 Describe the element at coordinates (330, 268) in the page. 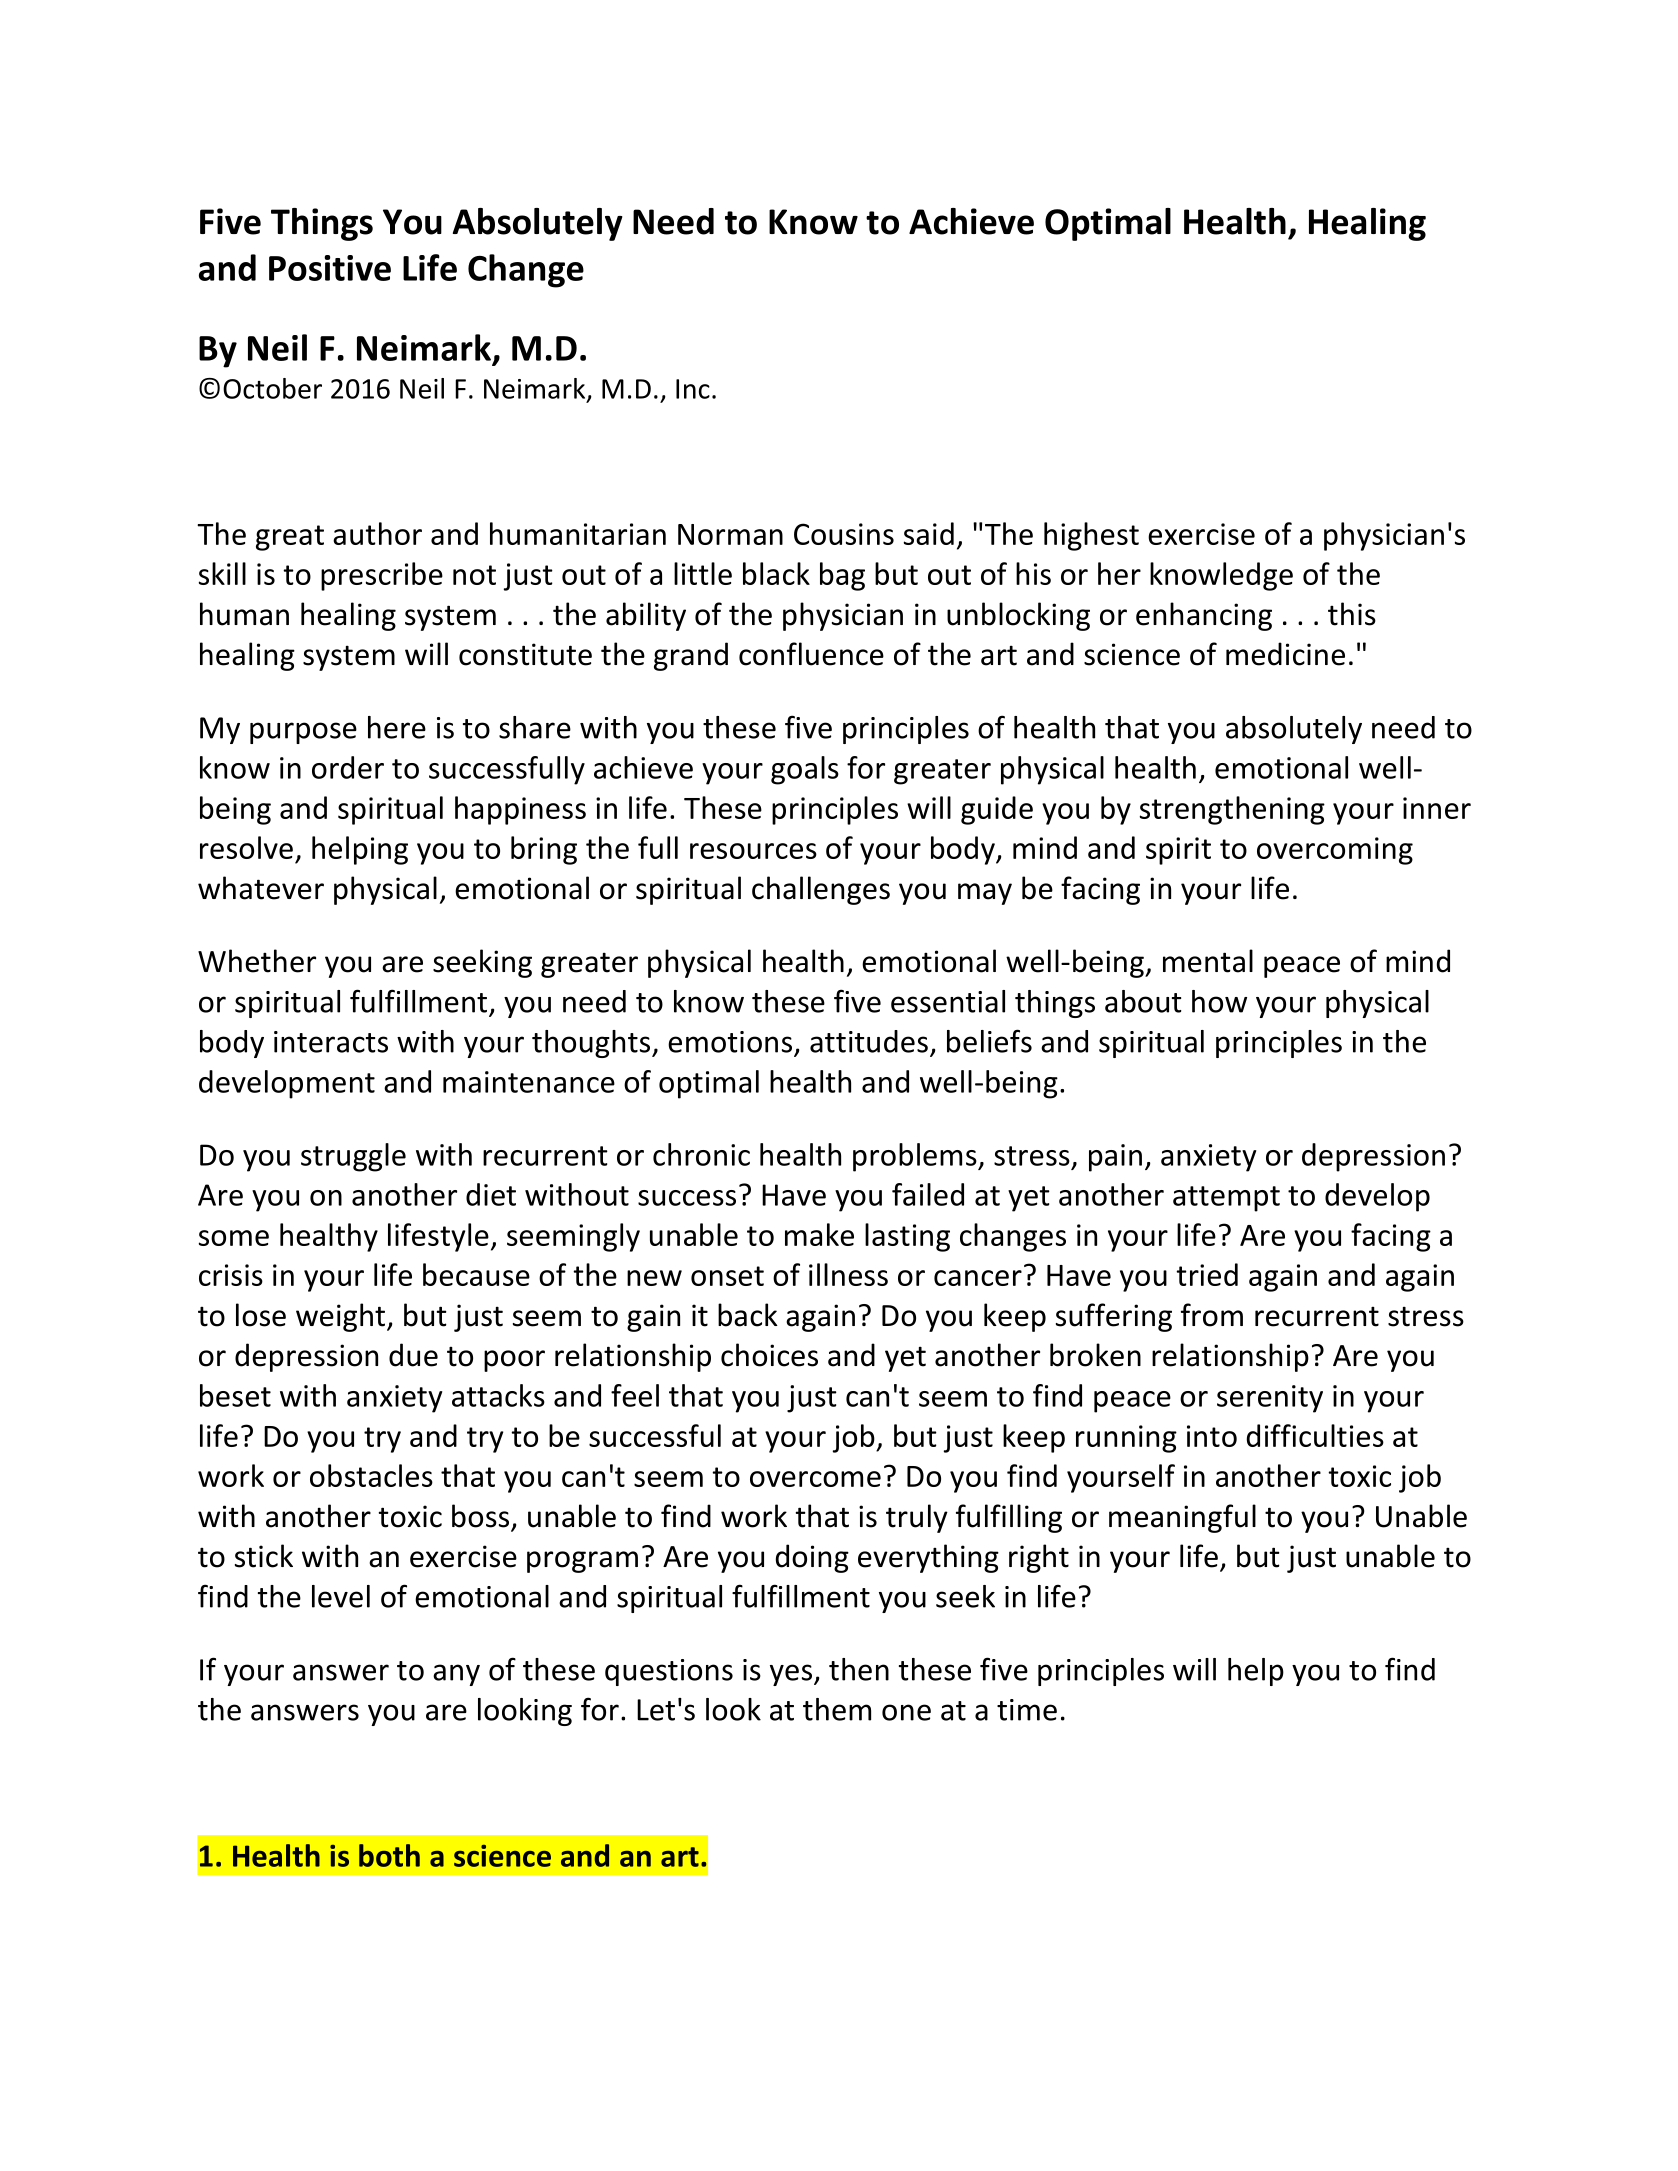

I see `Positive` at that location.
